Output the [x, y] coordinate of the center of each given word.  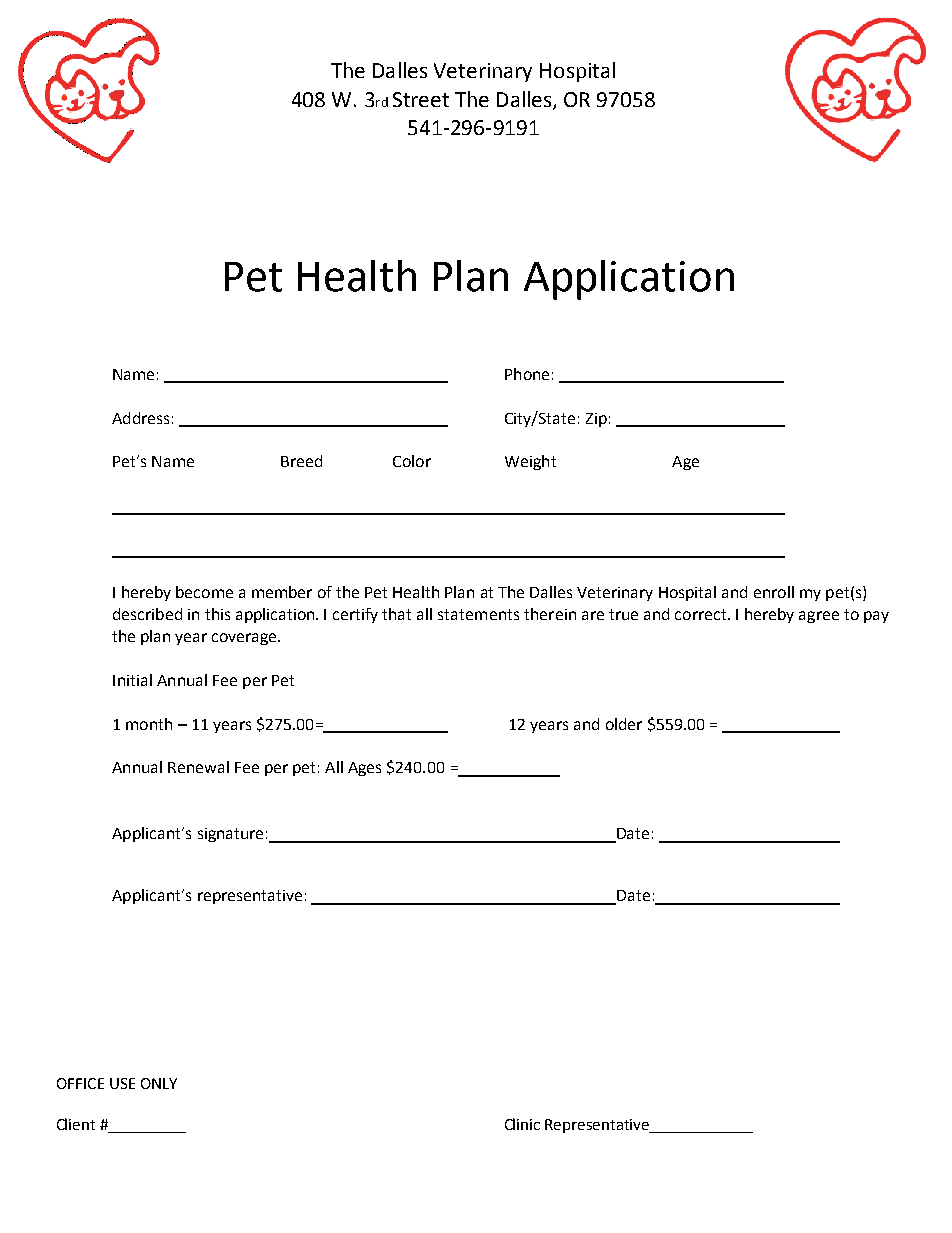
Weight [530, 462]
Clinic [522, 1124]
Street [421, 99]
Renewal [198, 767]
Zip [596, 420]
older [624, 724]
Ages [364, 769]
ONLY [159, 1083]
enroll [774, 592]
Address [140, 418]
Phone [527, 374]
